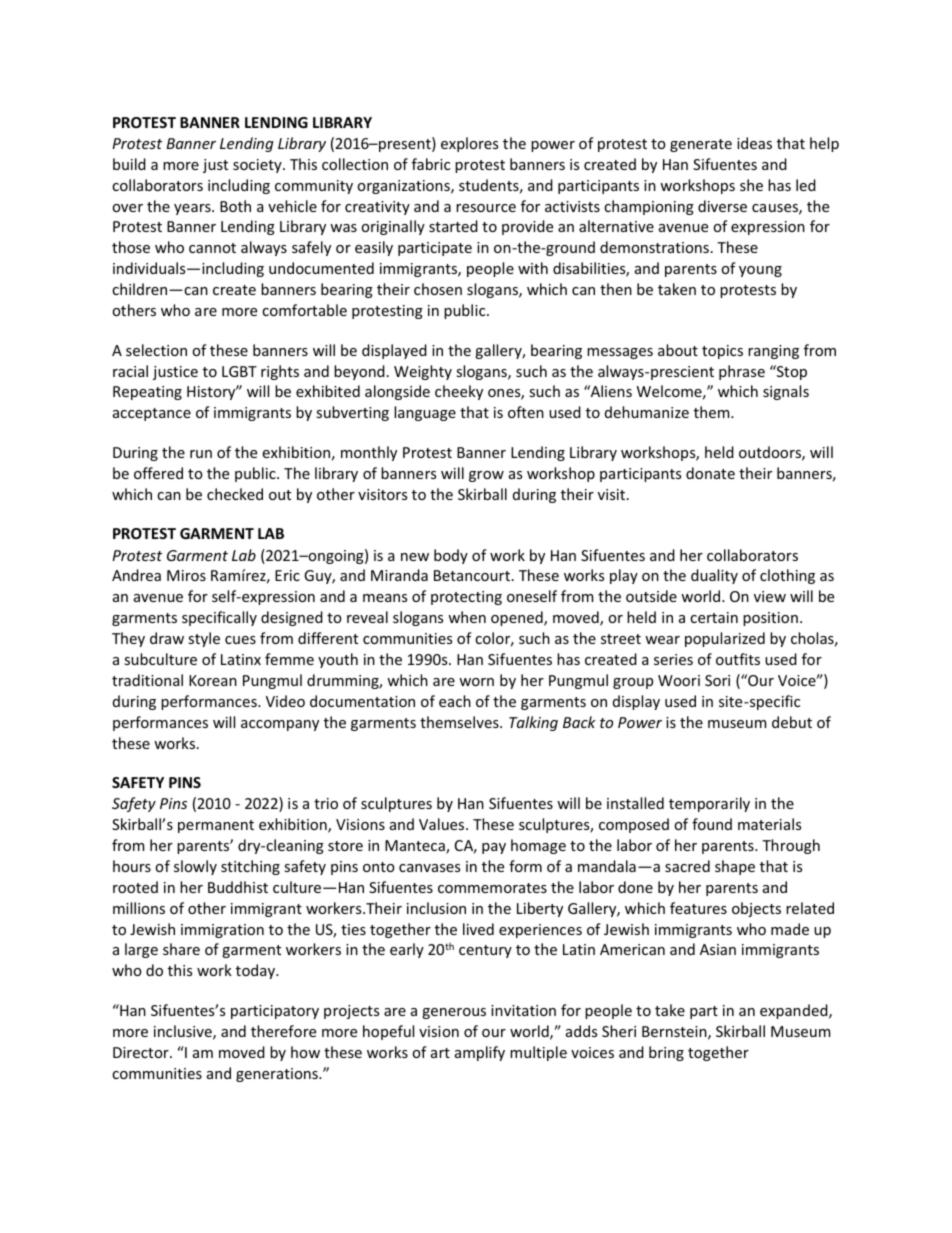 The height and width of the page is (1233, 952). I want to click on Talking, so click(533, 723).
